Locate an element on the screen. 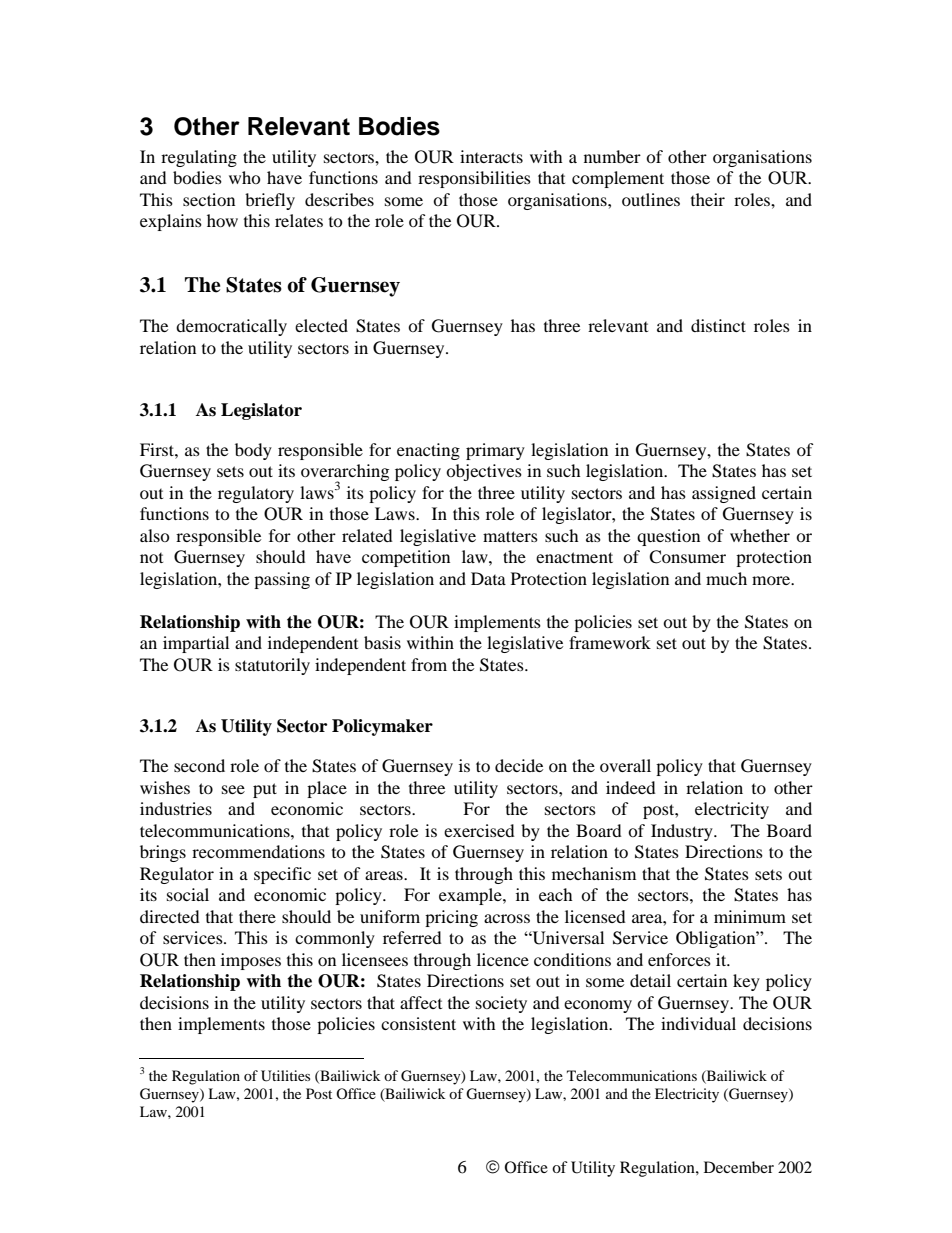 The image size is (952, 1233). their is located at coordinates (708, 199).
